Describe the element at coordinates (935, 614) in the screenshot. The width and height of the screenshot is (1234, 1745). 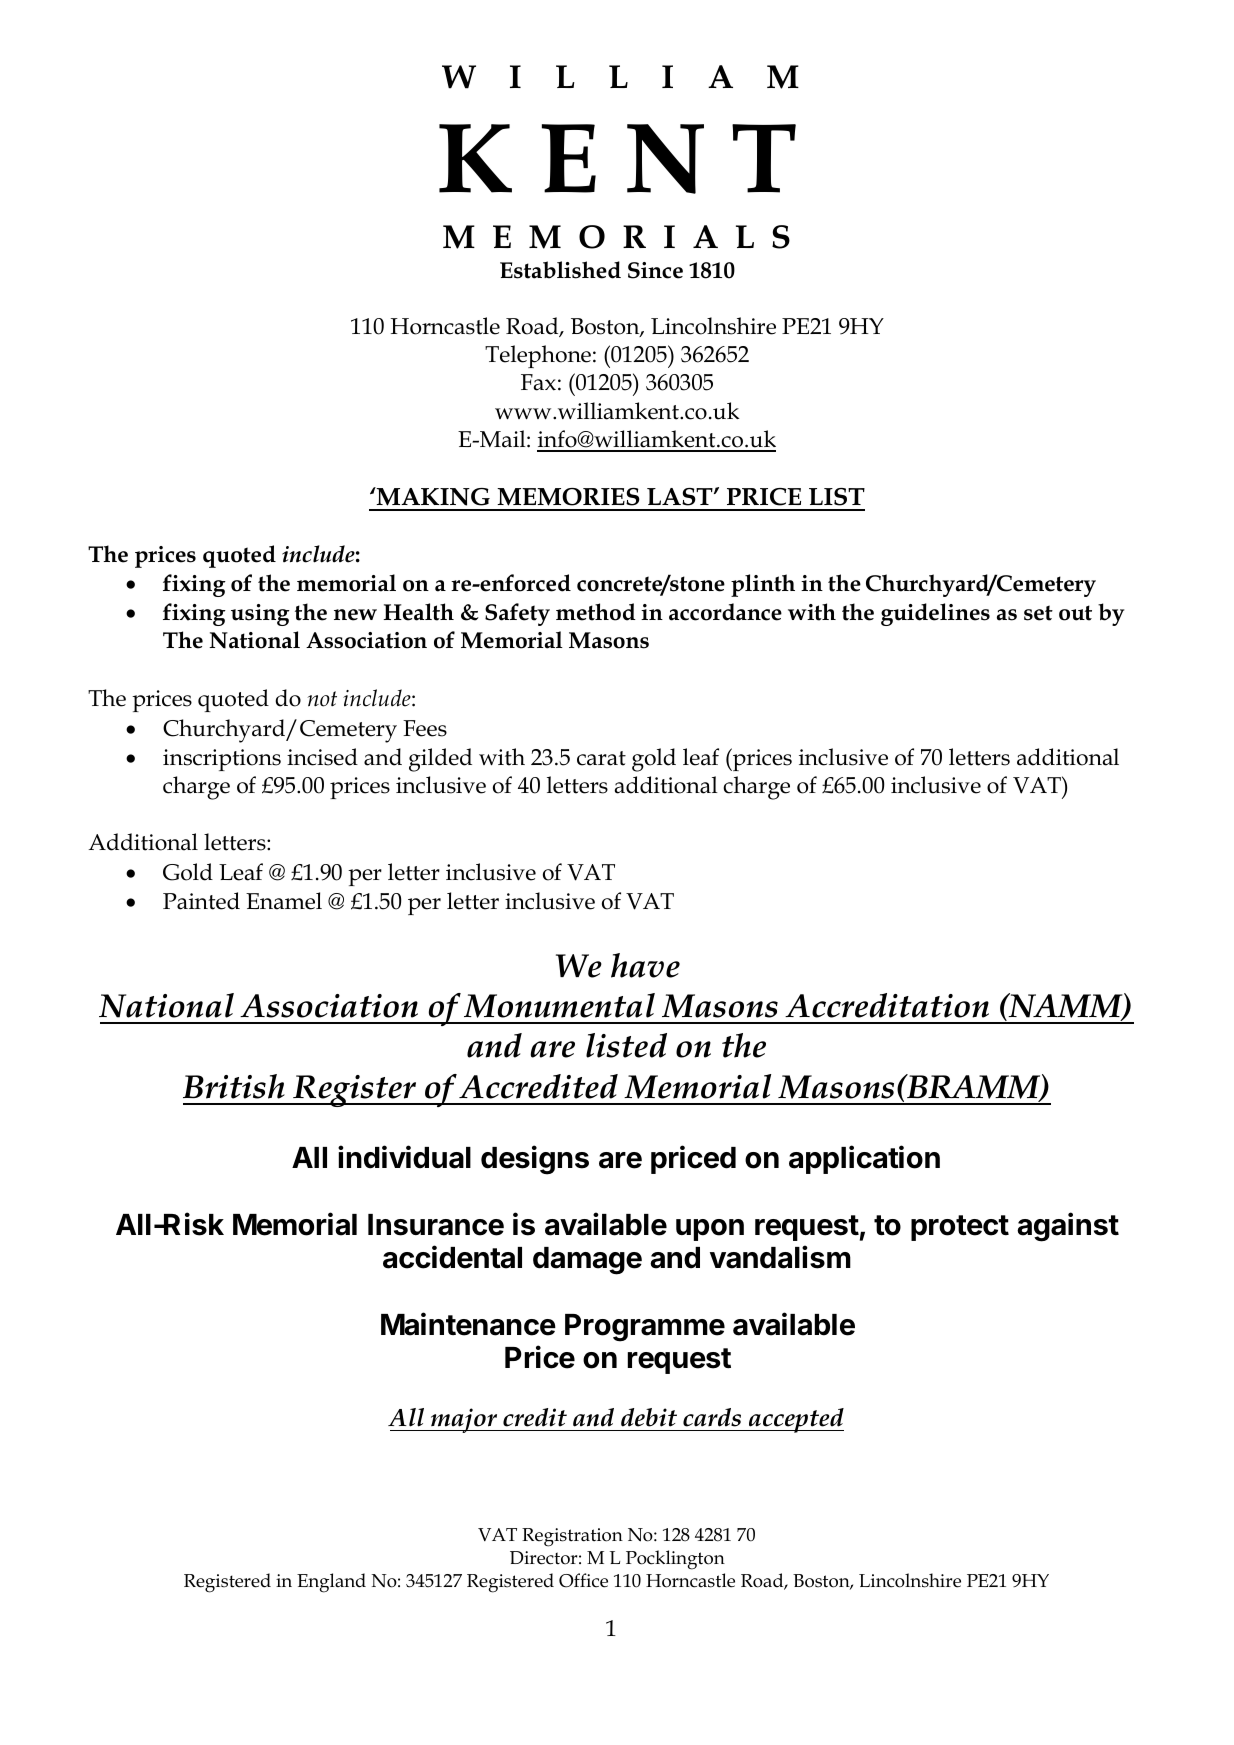
I see `guidelines` at that location.
